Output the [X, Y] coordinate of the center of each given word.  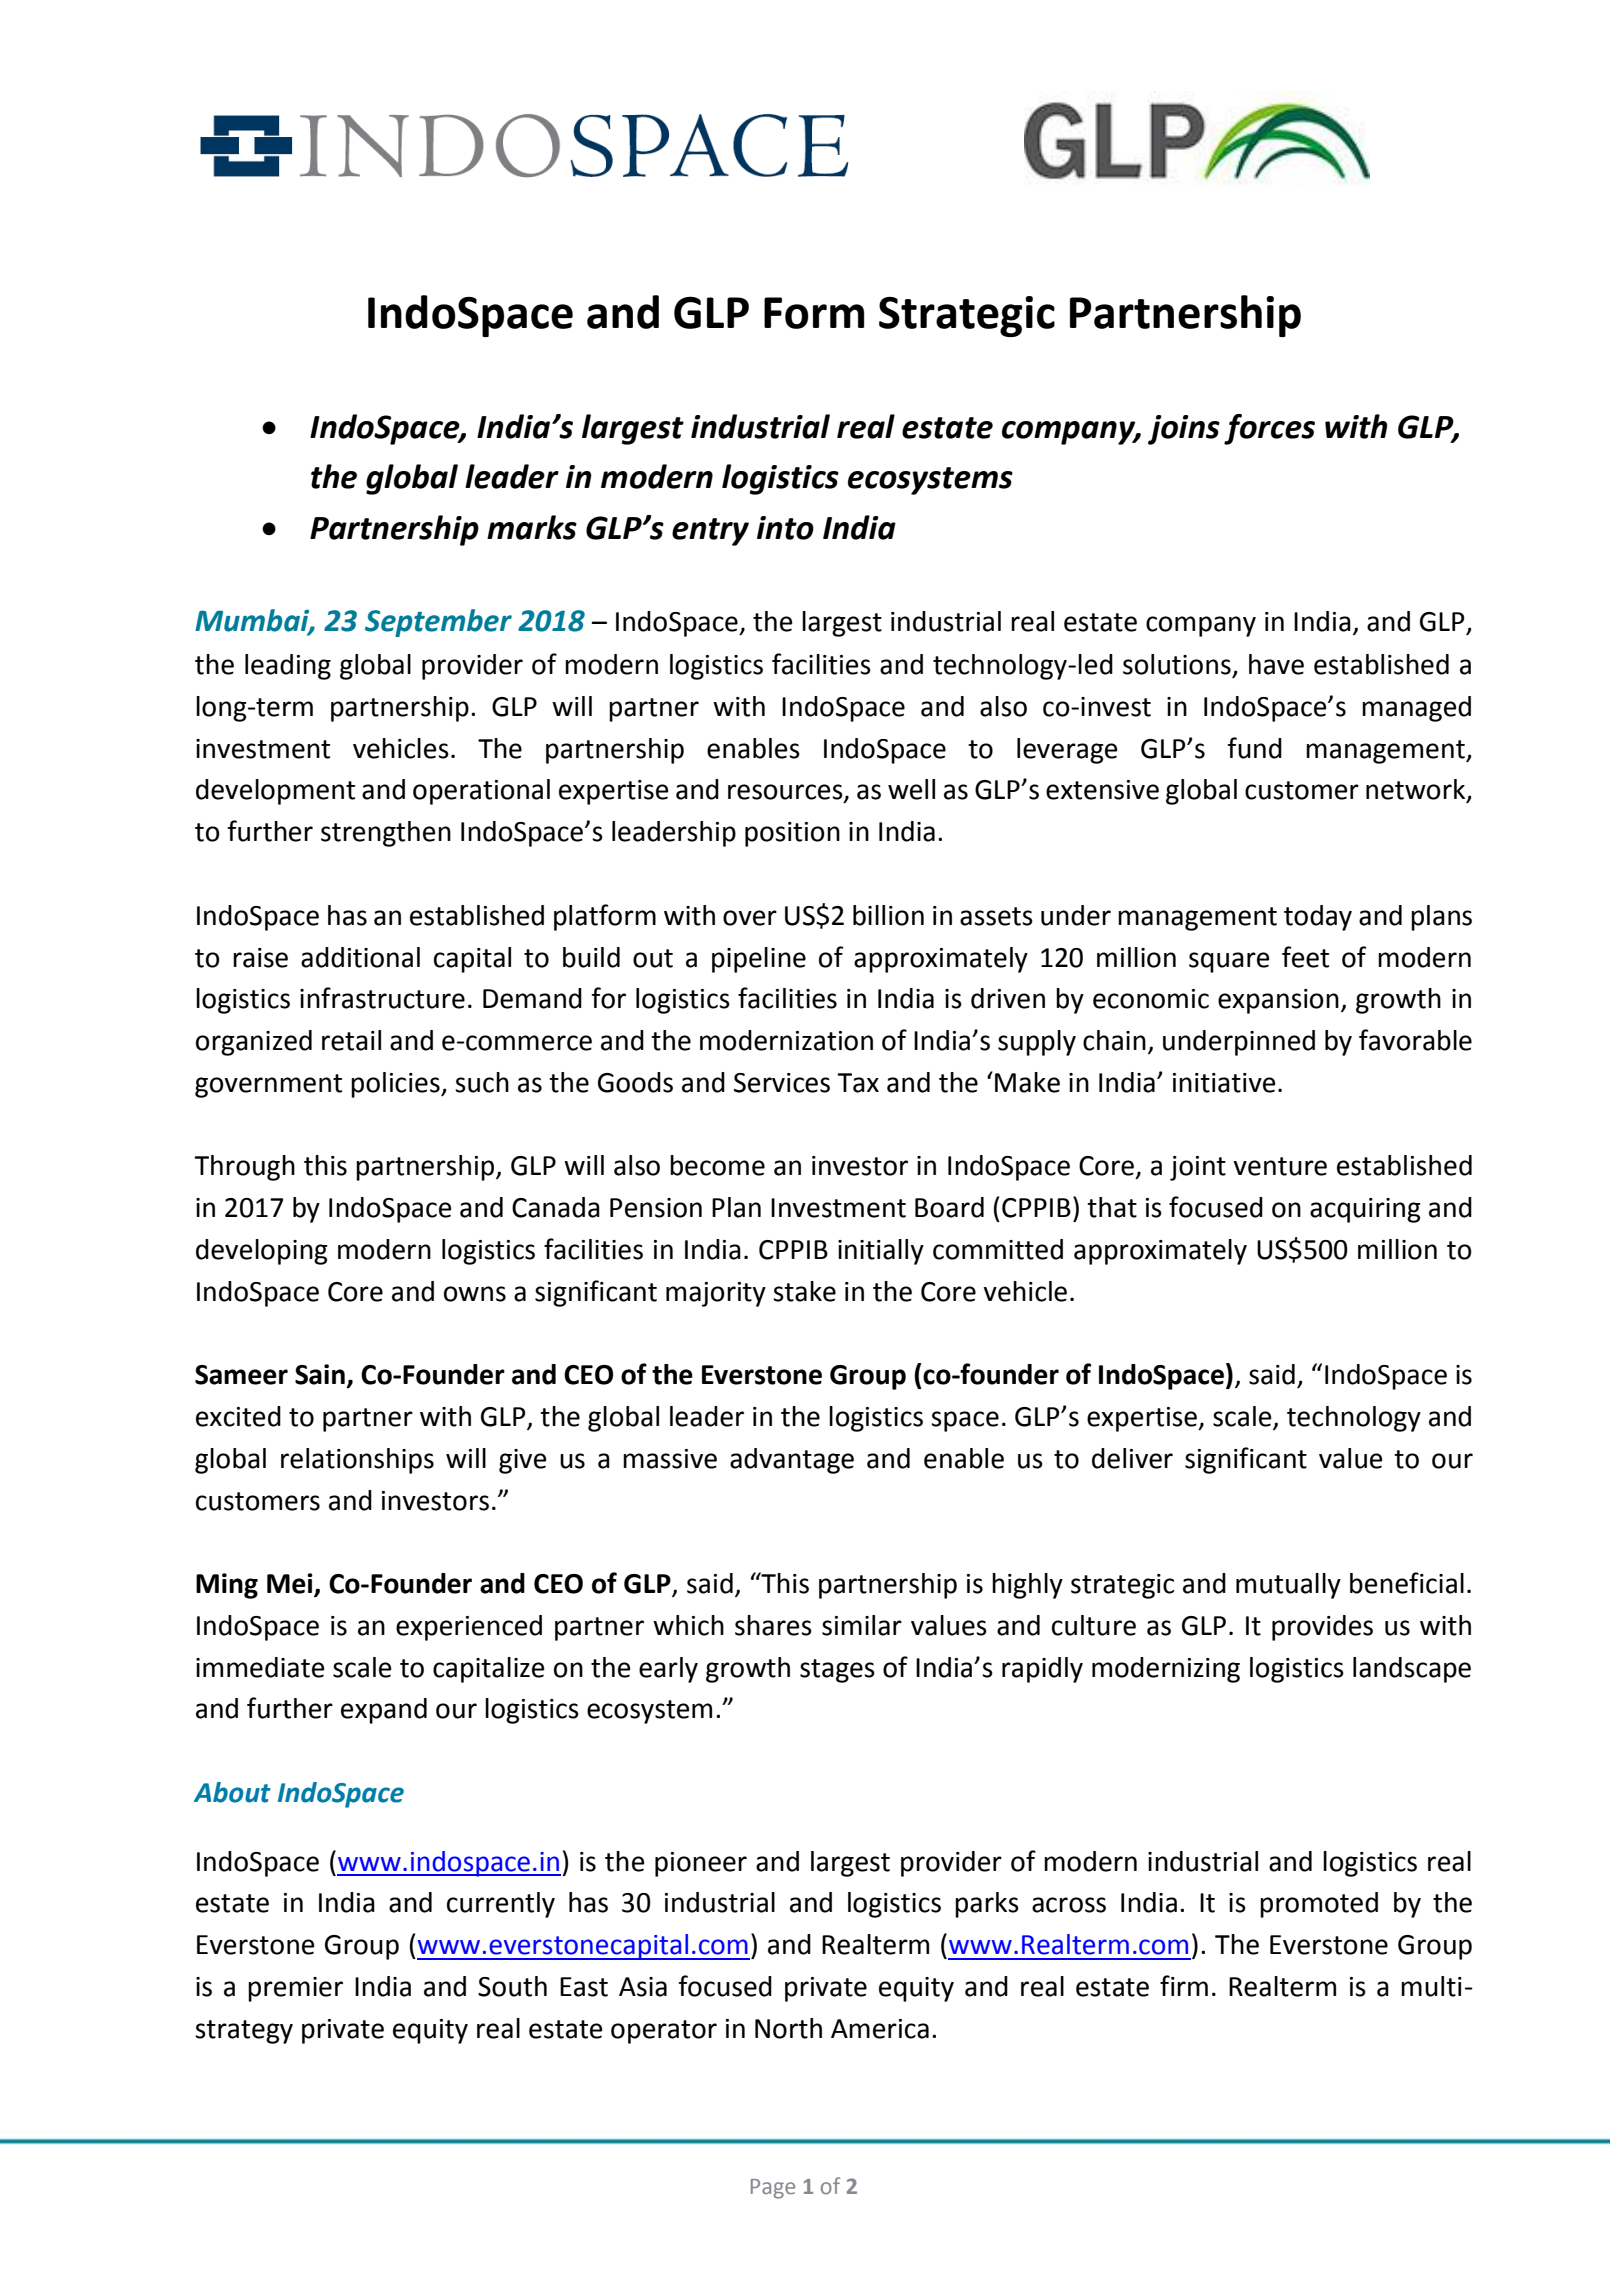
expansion [1278, 1001]
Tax [858, 1083]
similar [862, 1625]
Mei [291, 1584]
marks [532, 527]
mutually [1288, 1586]
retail [351, 1040]
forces [1269, 429]
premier [295, 1989]
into [785, 528]
